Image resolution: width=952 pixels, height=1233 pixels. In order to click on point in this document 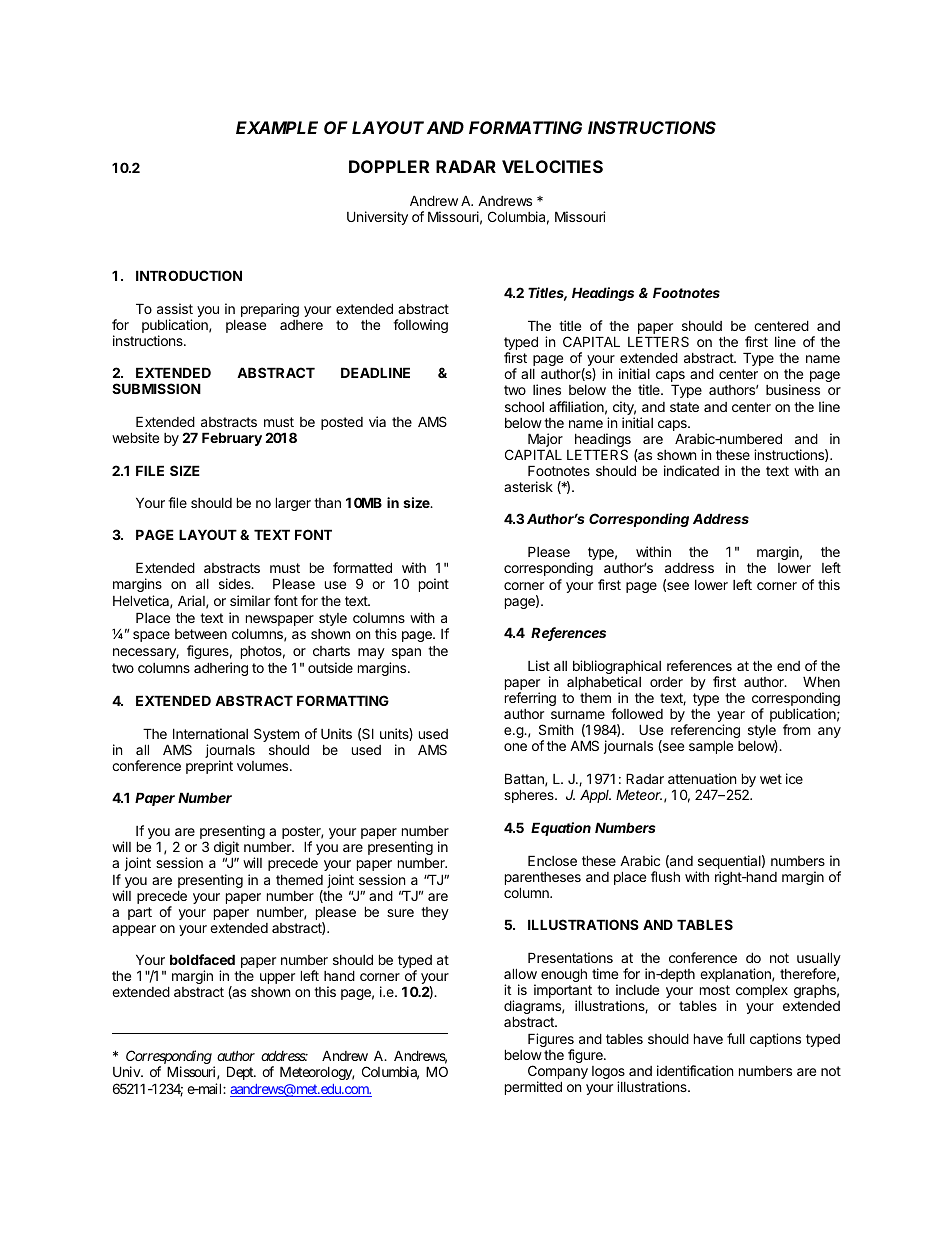, I will do `click(434, 585)`.
